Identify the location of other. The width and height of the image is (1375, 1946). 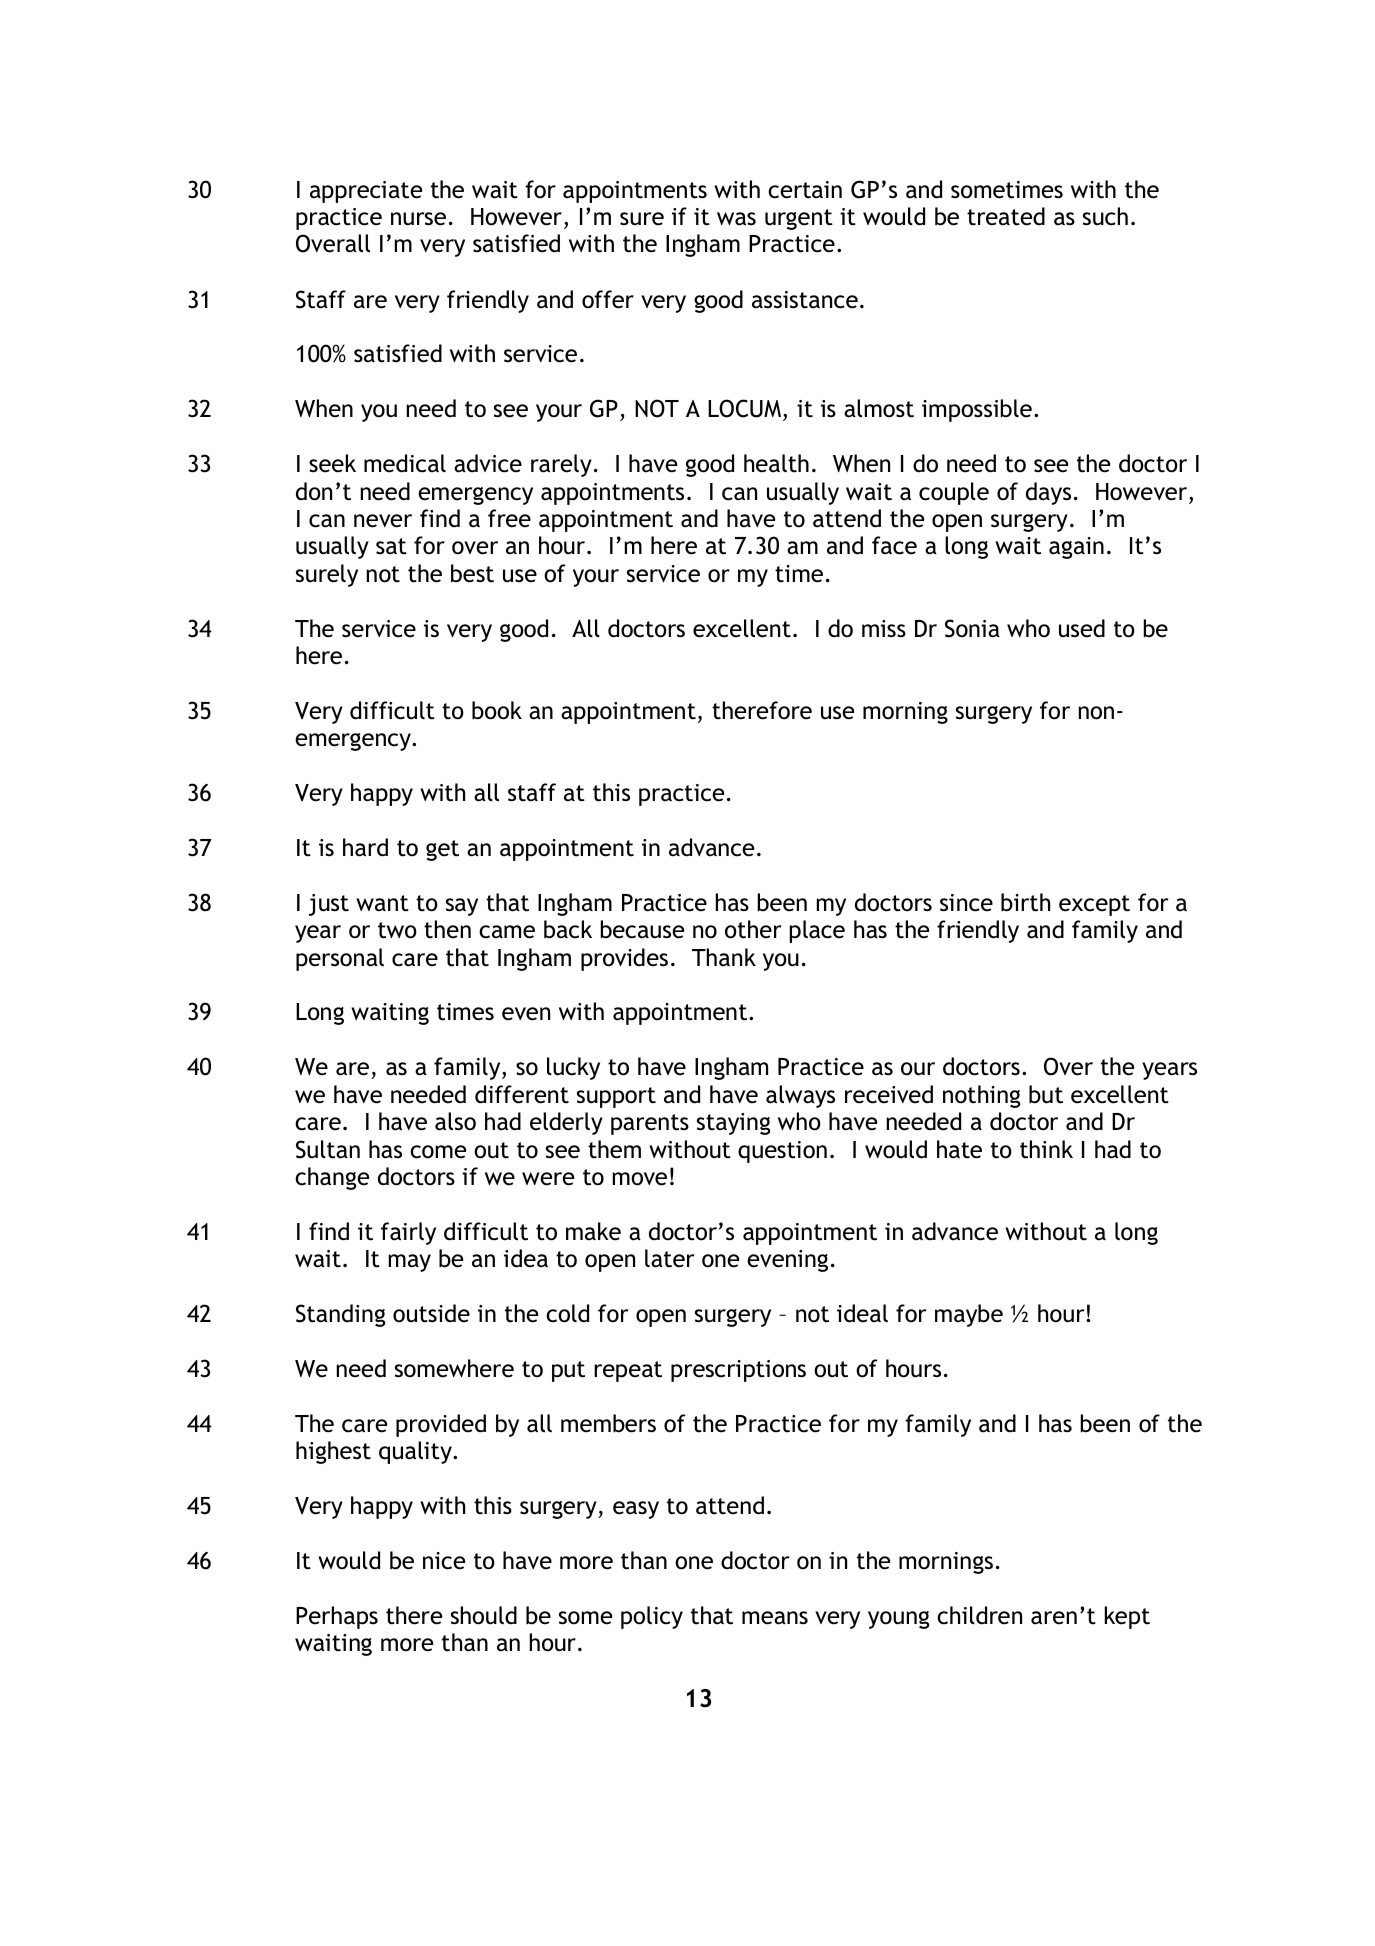
(753, 929).
